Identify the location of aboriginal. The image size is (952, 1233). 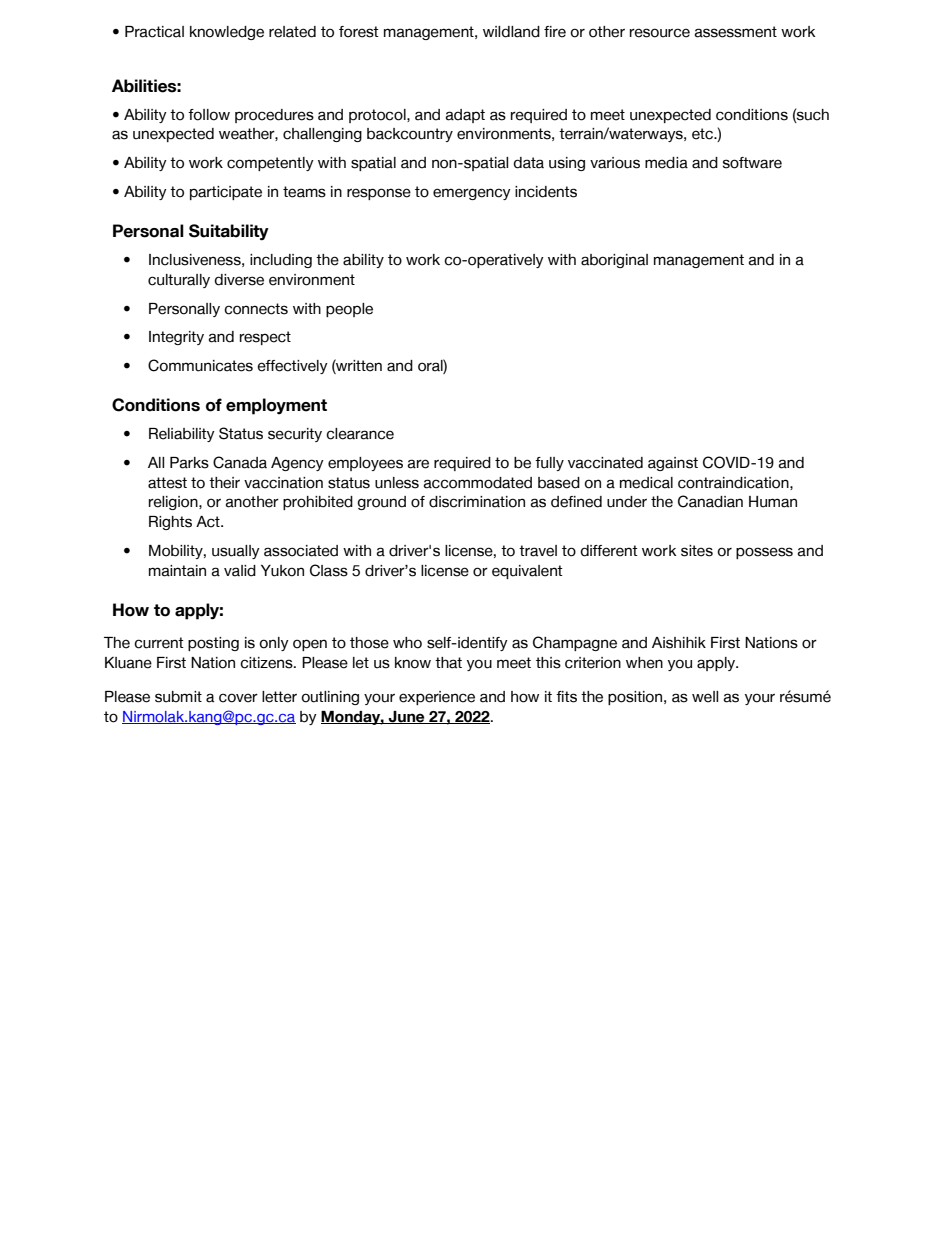
(614, 261).
